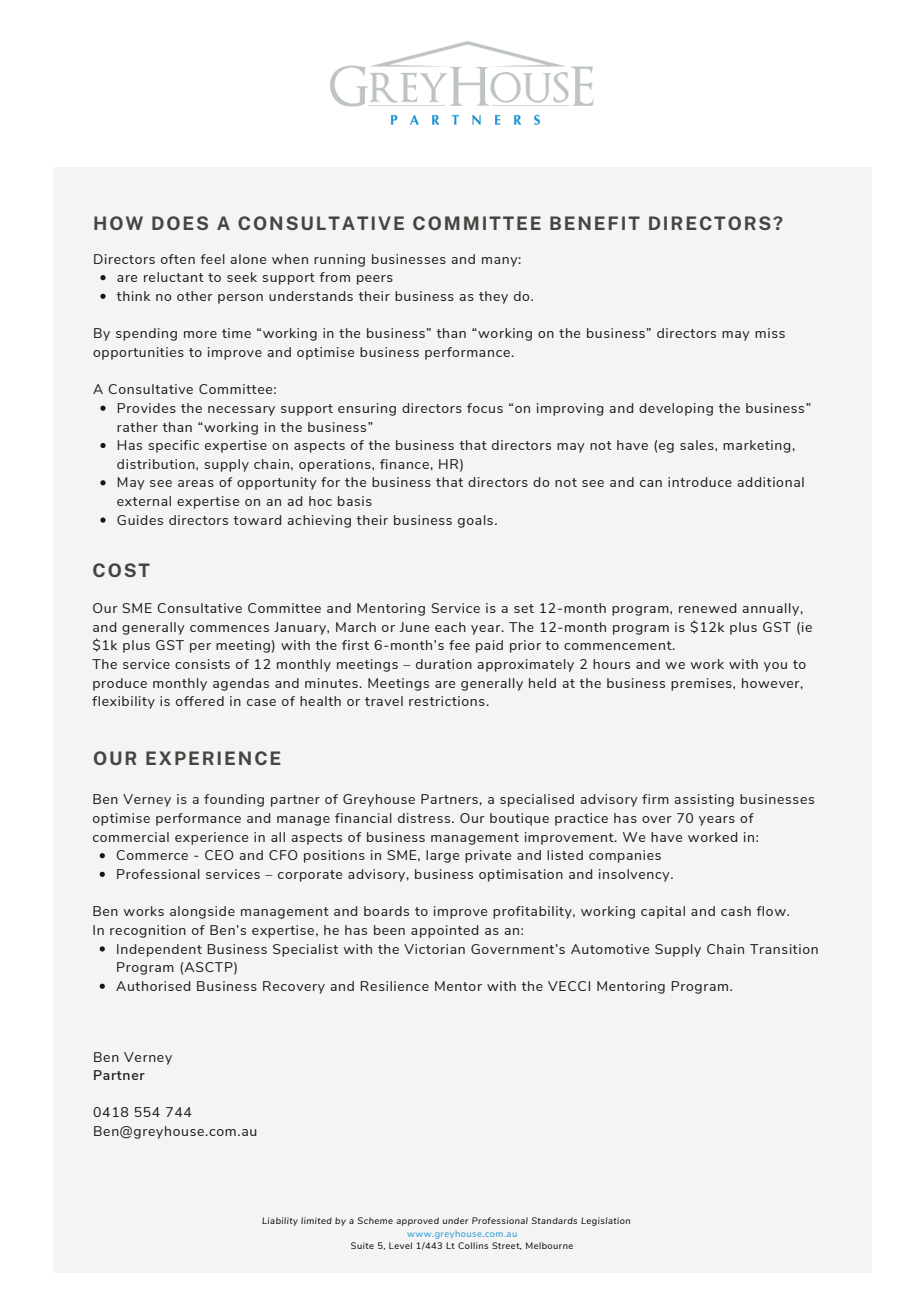 The width and height of the image is (924, 1308). What do you see at coordinates (736, 911) in the image?
I see `cash` at bounding box center [736, 911].
